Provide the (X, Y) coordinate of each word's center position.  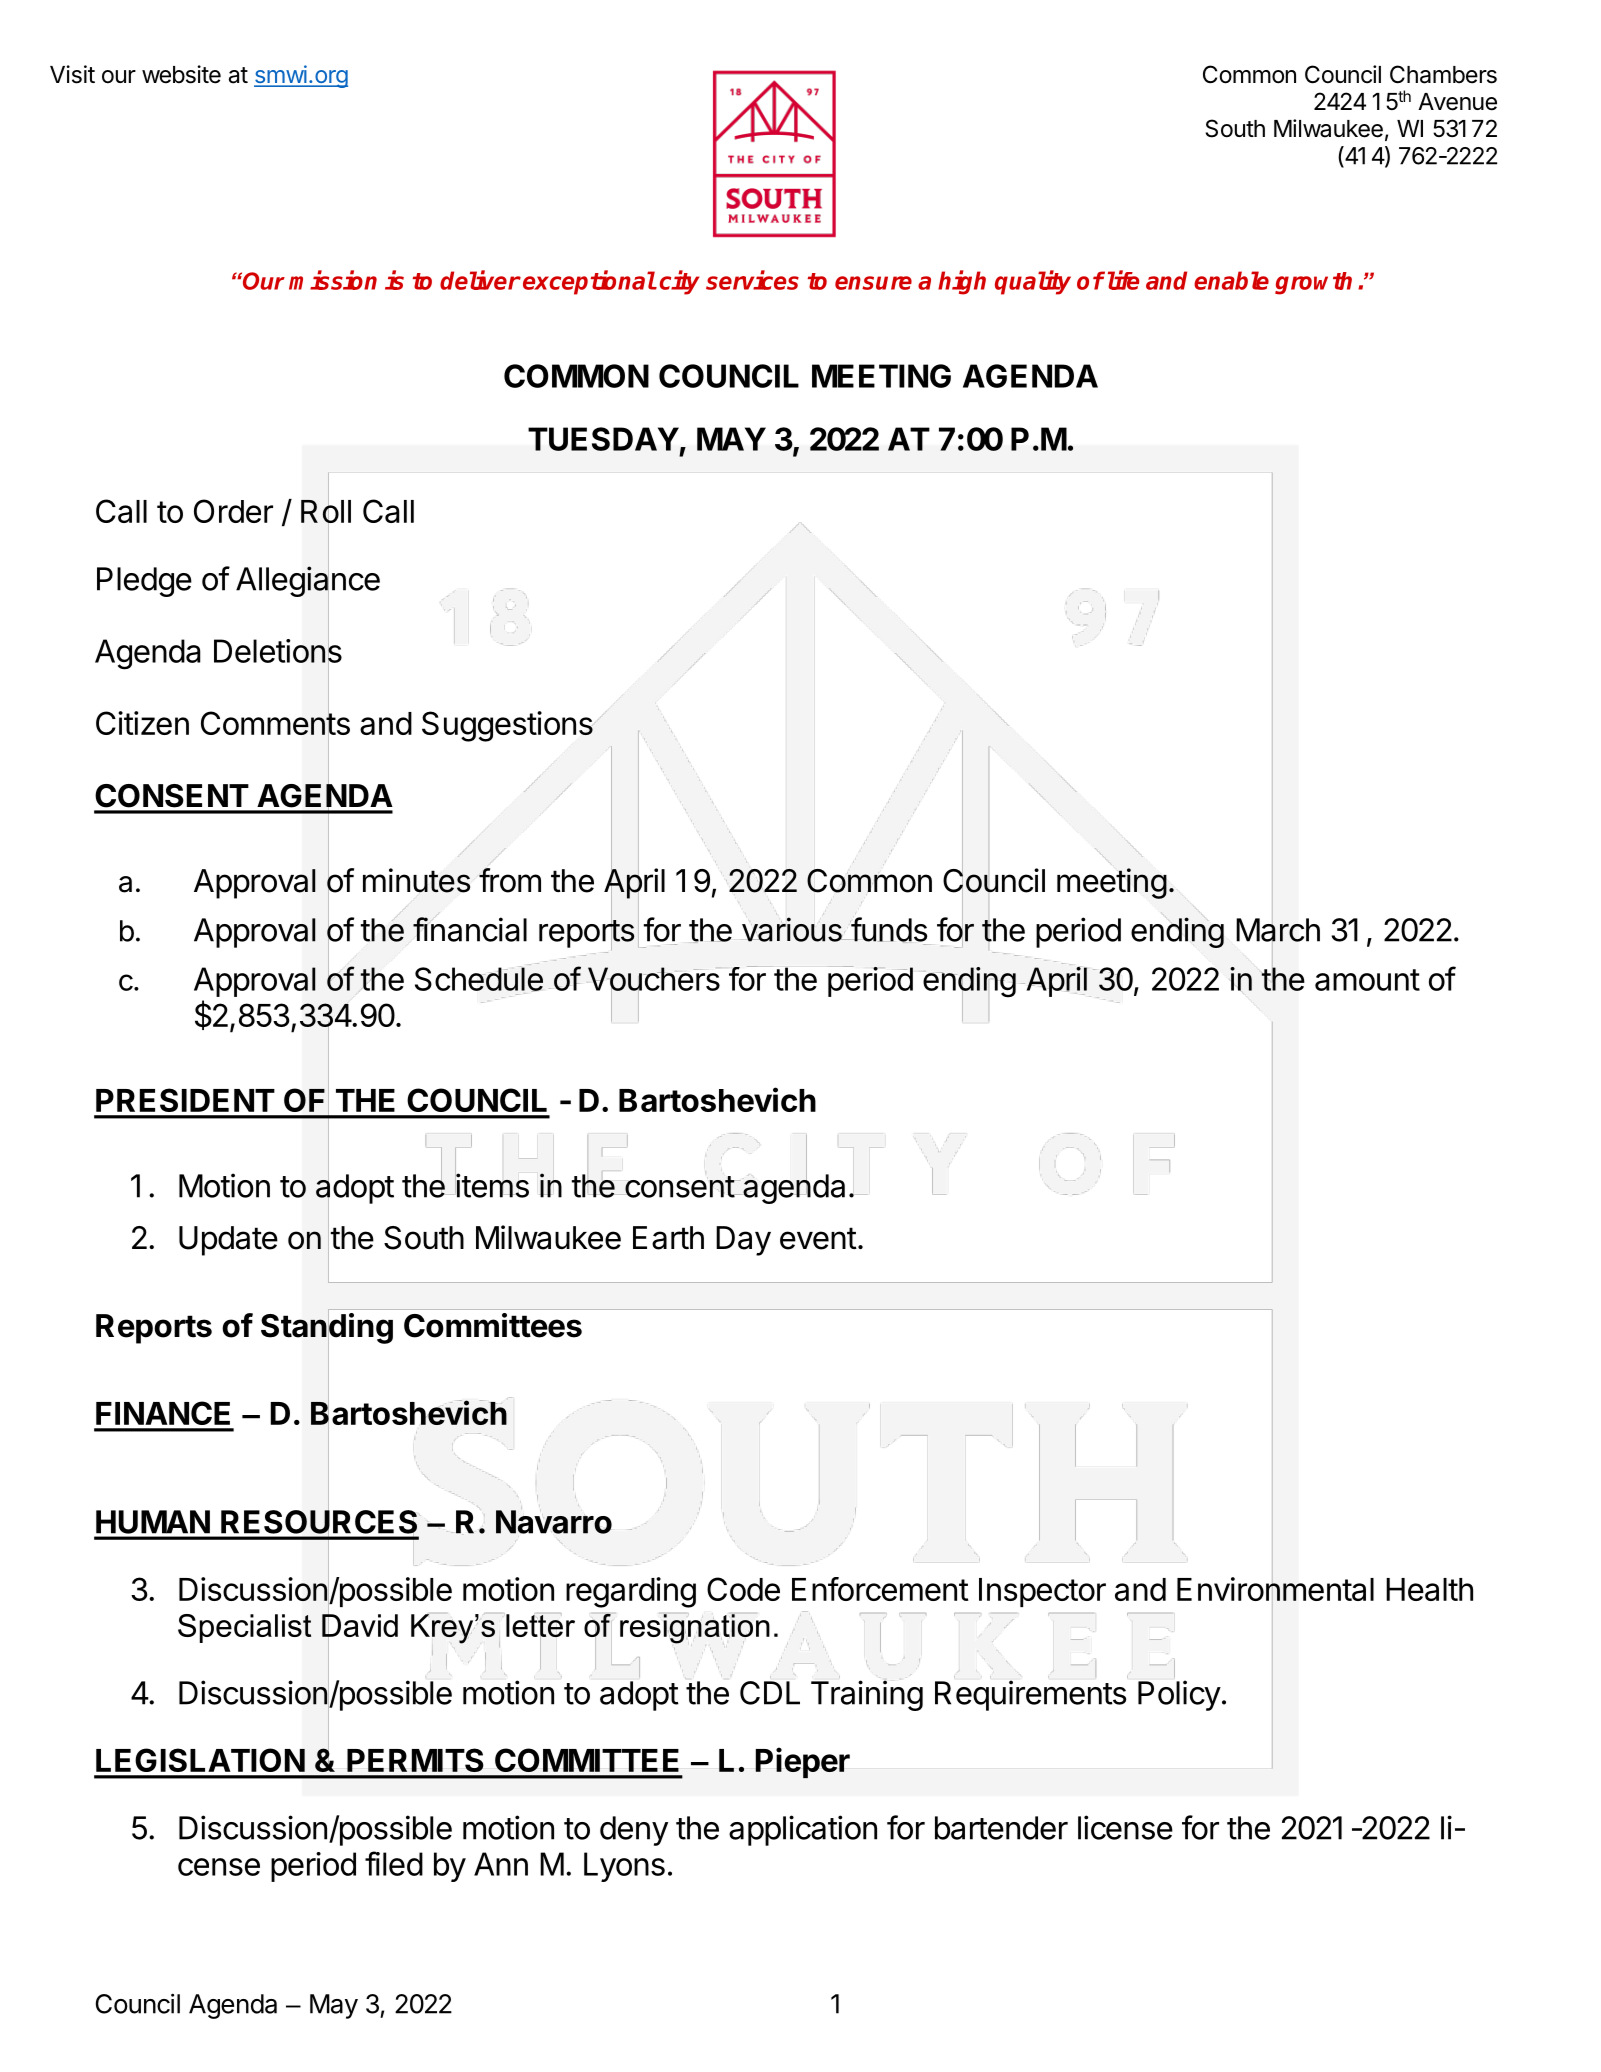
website (181, 74)
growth (1313, 283)
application (803, 1830)
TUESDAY (603, 439)
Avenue (1457, 102)
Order (233, 511)
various (793, 929)
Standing (327, 1328)
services (752, 280)
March (1278, 930)
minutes (416, 880)
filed (394, 1863)
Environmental (1275, 1590)
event (818, 1238)
